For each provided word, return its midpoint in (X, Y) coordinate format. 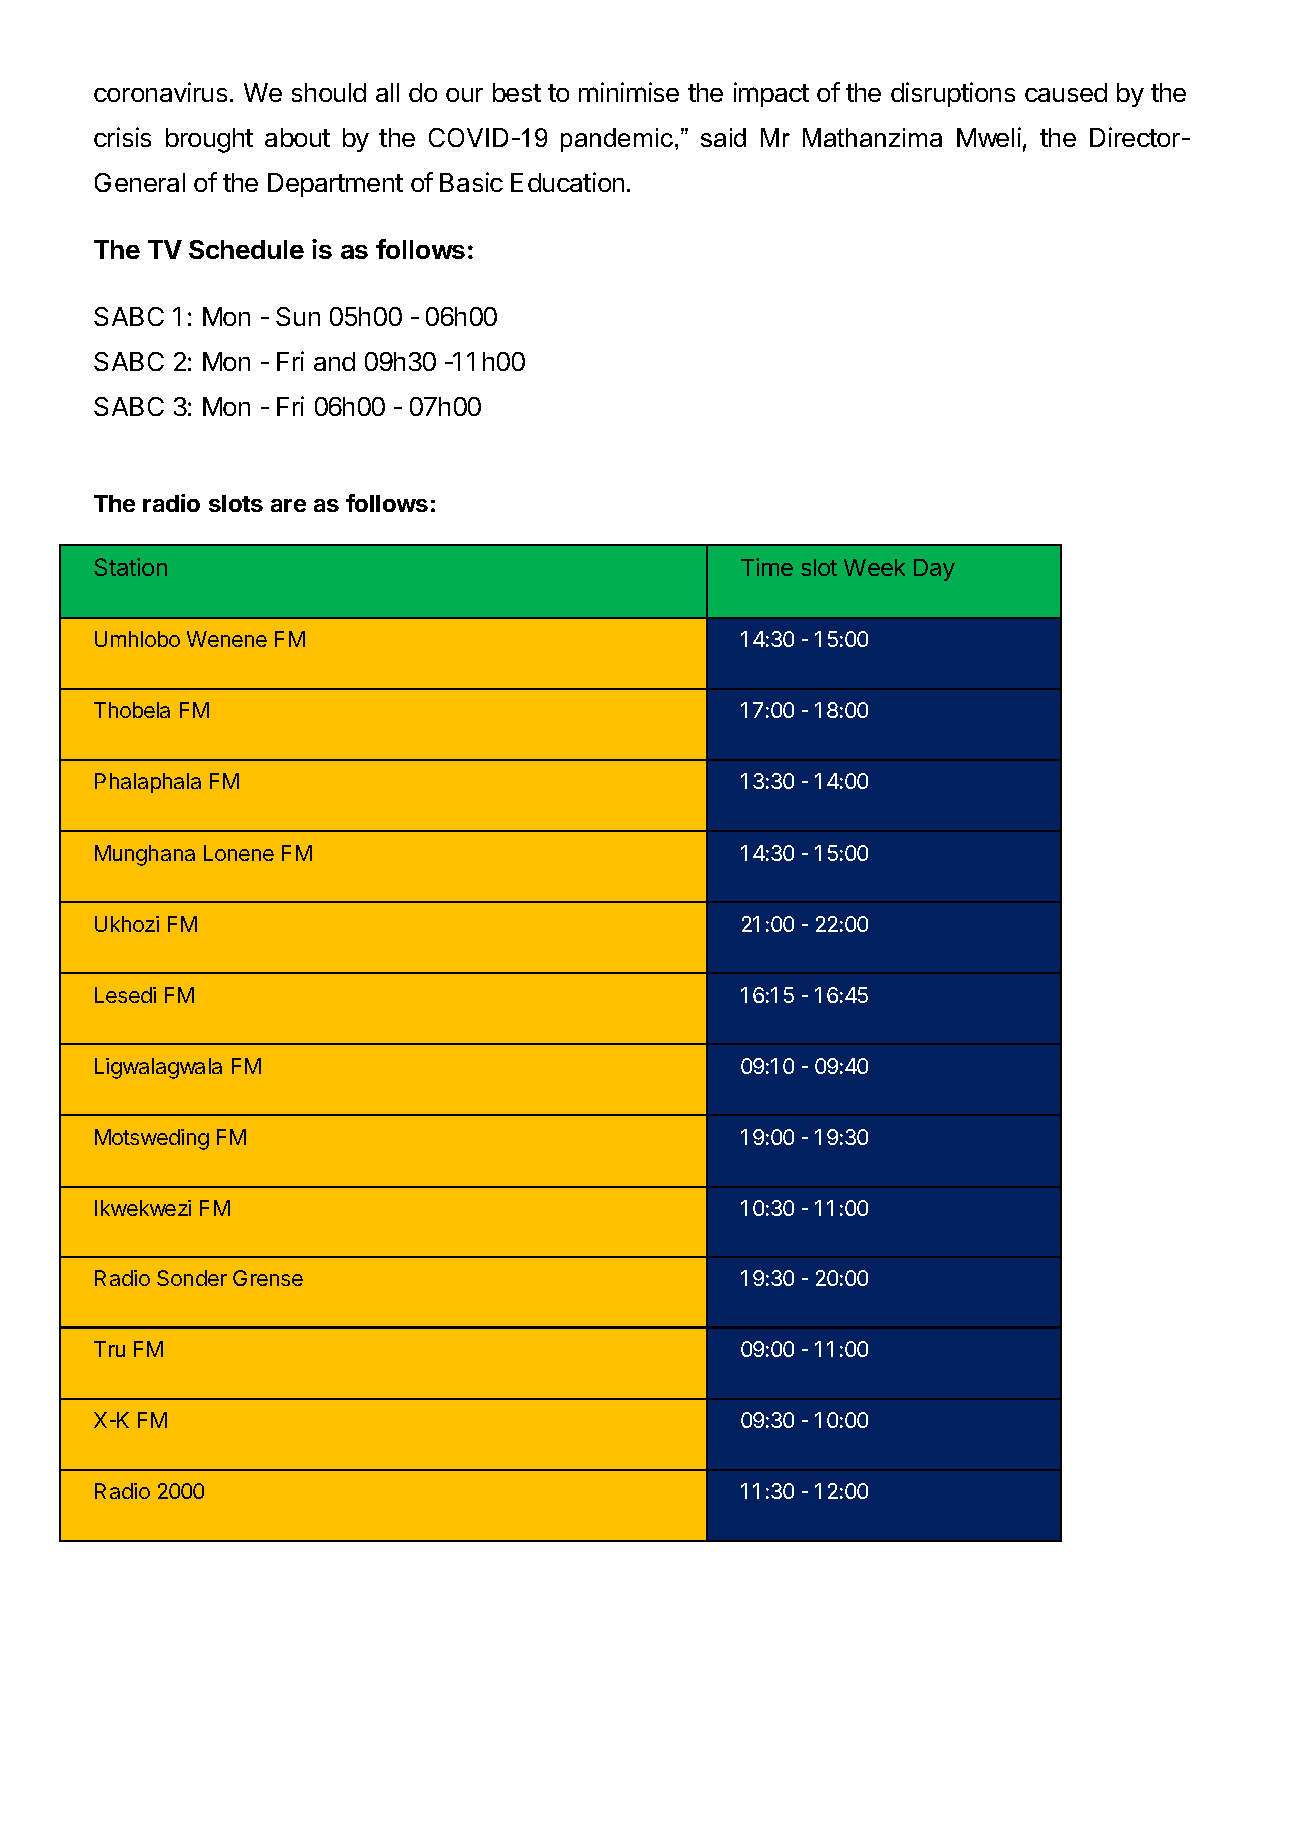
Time (767, 567)
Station (130, 567)
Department (335, 185)
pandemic (617, 140)
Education (567, 182)
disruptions (953, 94)
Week (874, 567)
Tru (109, 1349)
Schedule (246, 249)
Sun (298, 316)
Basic (471, 182)
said (723, 137)
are (288, 505)
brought (209, 140)
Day (934, 570)
